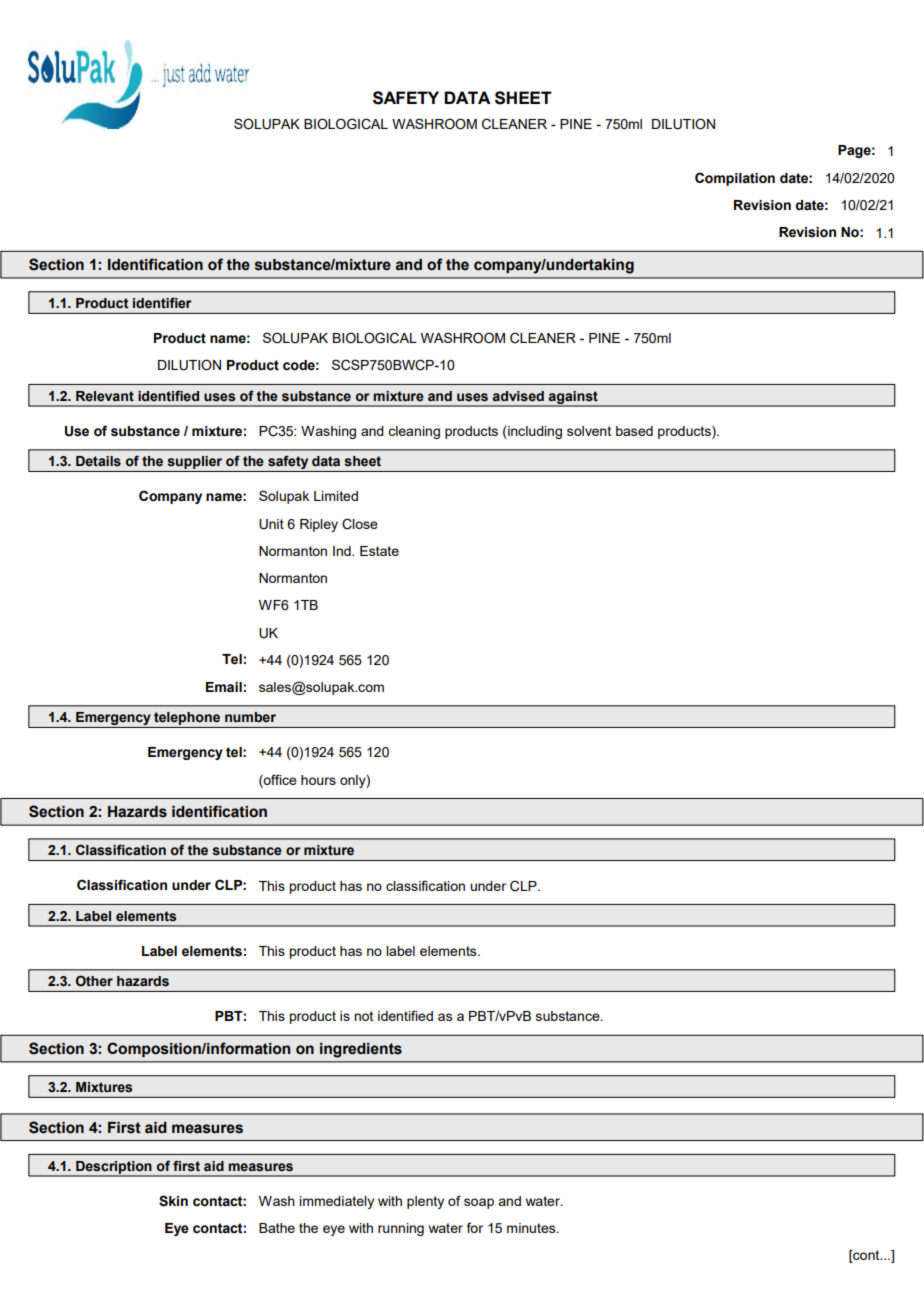 The height and width of the page is (1308, 924). Describe the element at coordinates (634, 431) in the page. I see `based` at that location.
